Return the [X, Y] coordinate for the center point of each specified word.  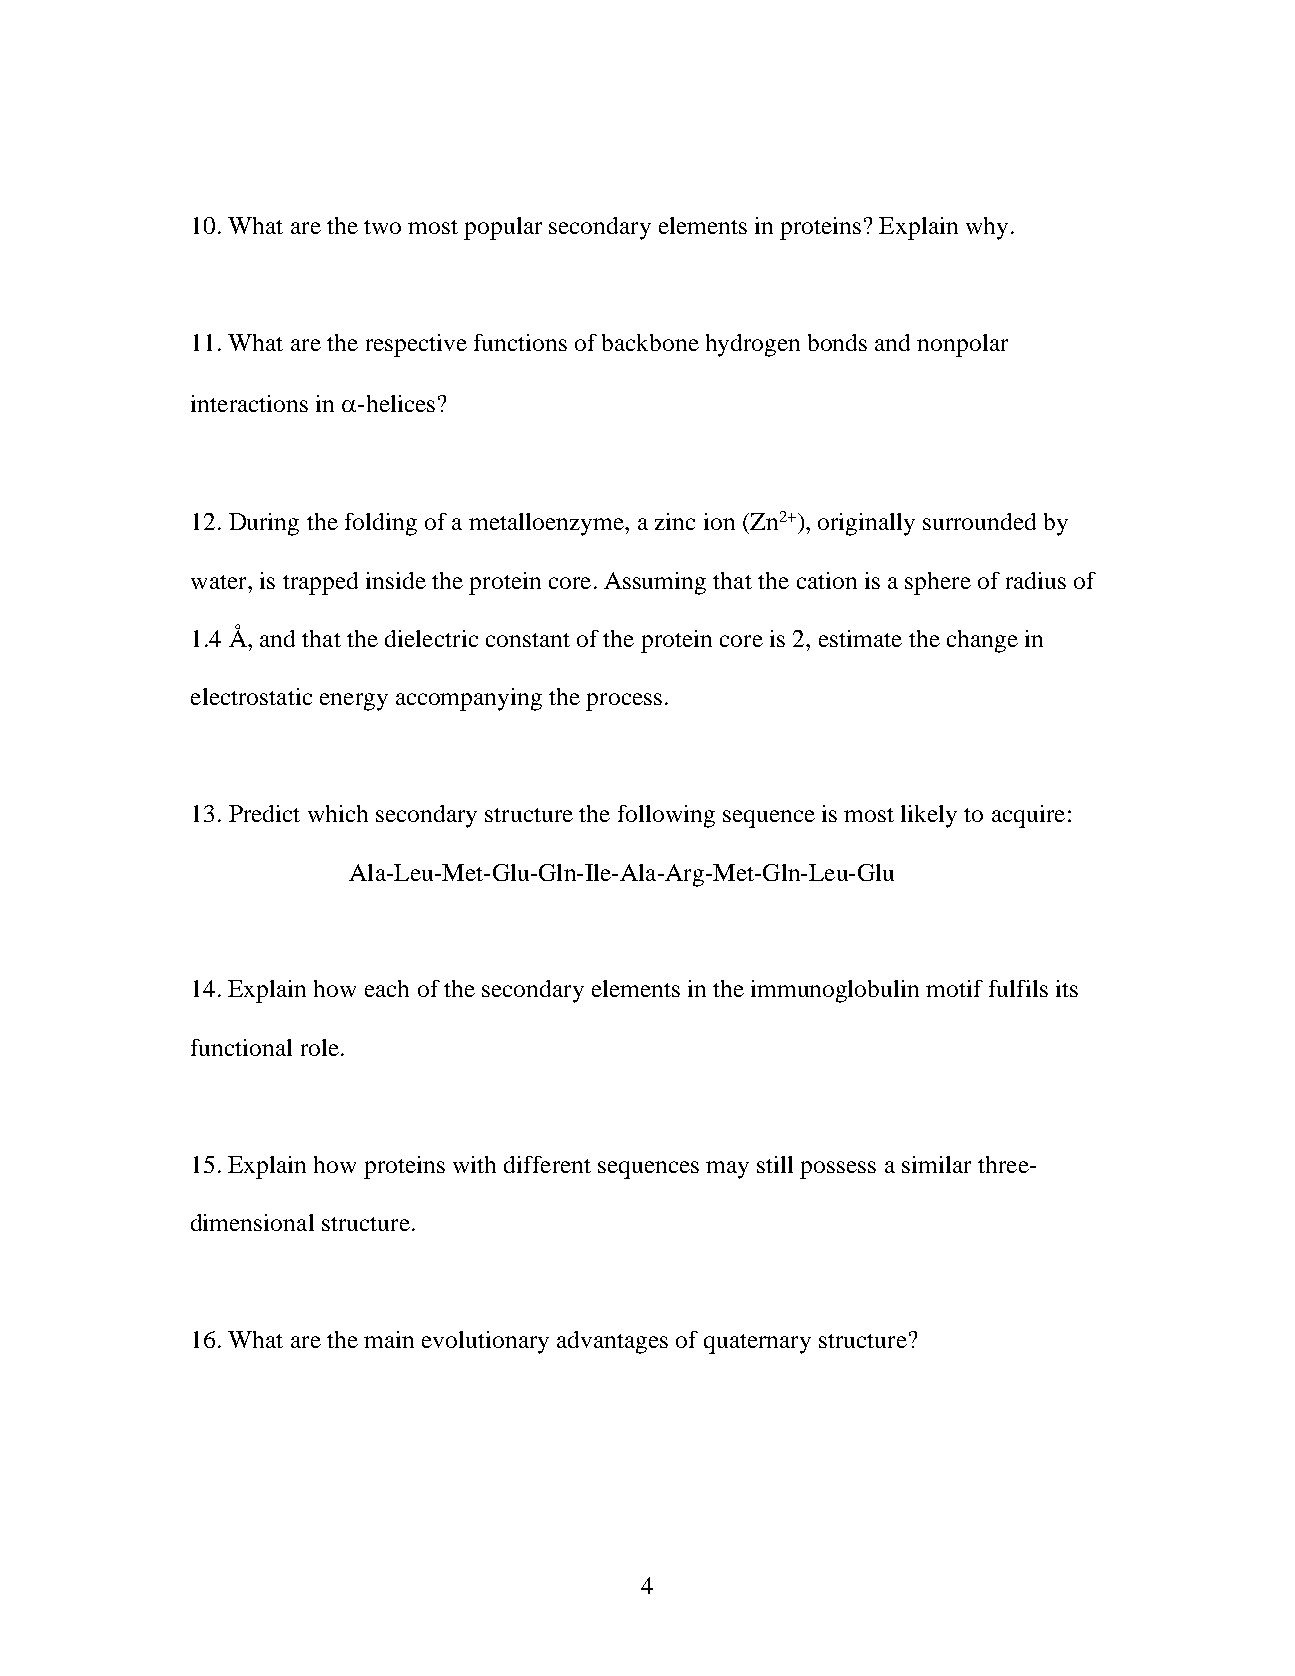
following [666, 816]
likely [929, 816]
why [987, 228]
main [389, 1339]
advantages [612, 1342]
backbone [650, 342]
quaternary [757, 1344]
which [338, 813]
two [382, 227]
